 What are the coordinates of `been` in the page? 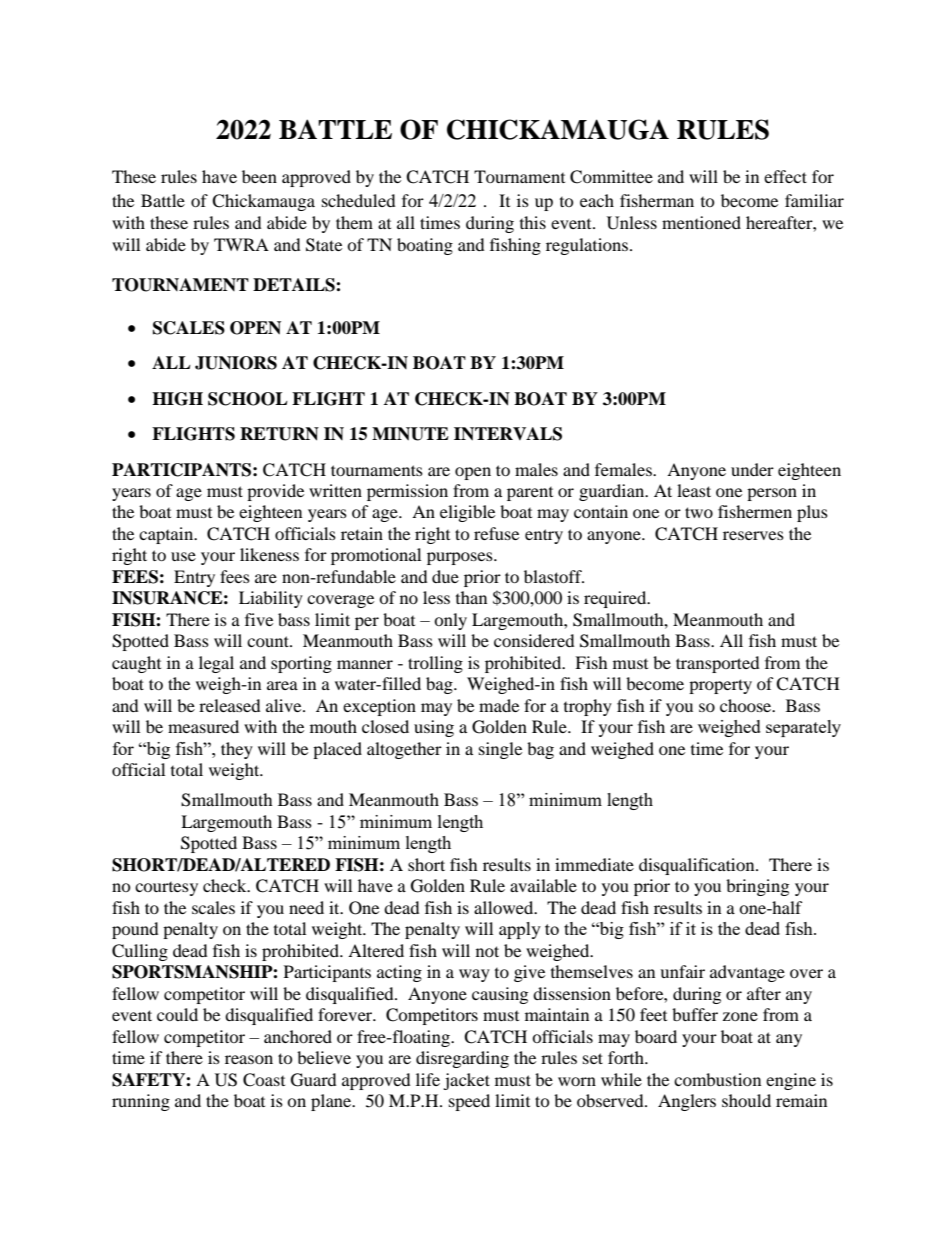 It's located at (259, 176).
